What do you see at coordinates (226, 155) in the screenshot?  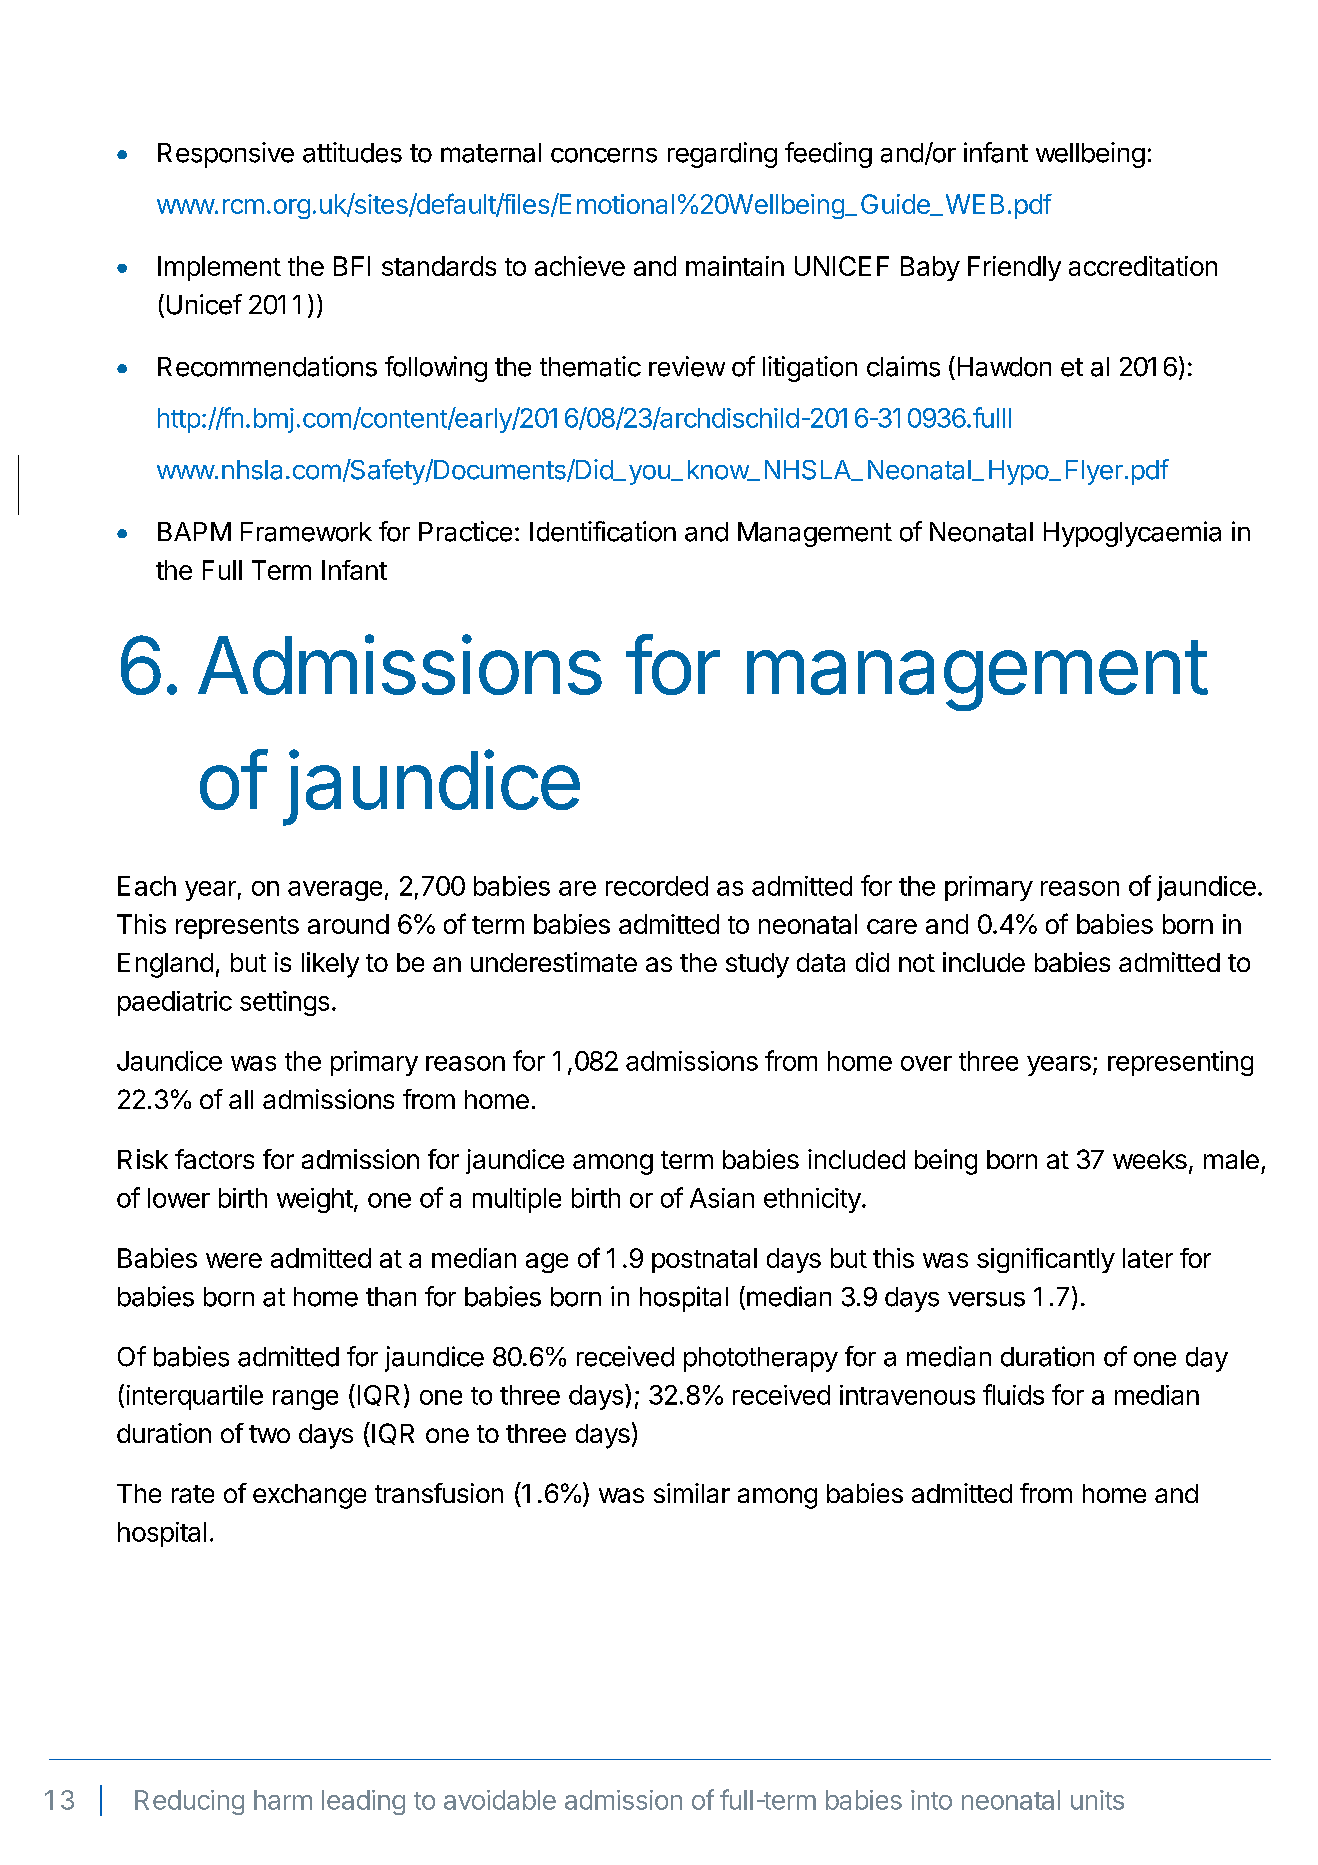 I see `Responsive` at bounding box center [226, 155].
